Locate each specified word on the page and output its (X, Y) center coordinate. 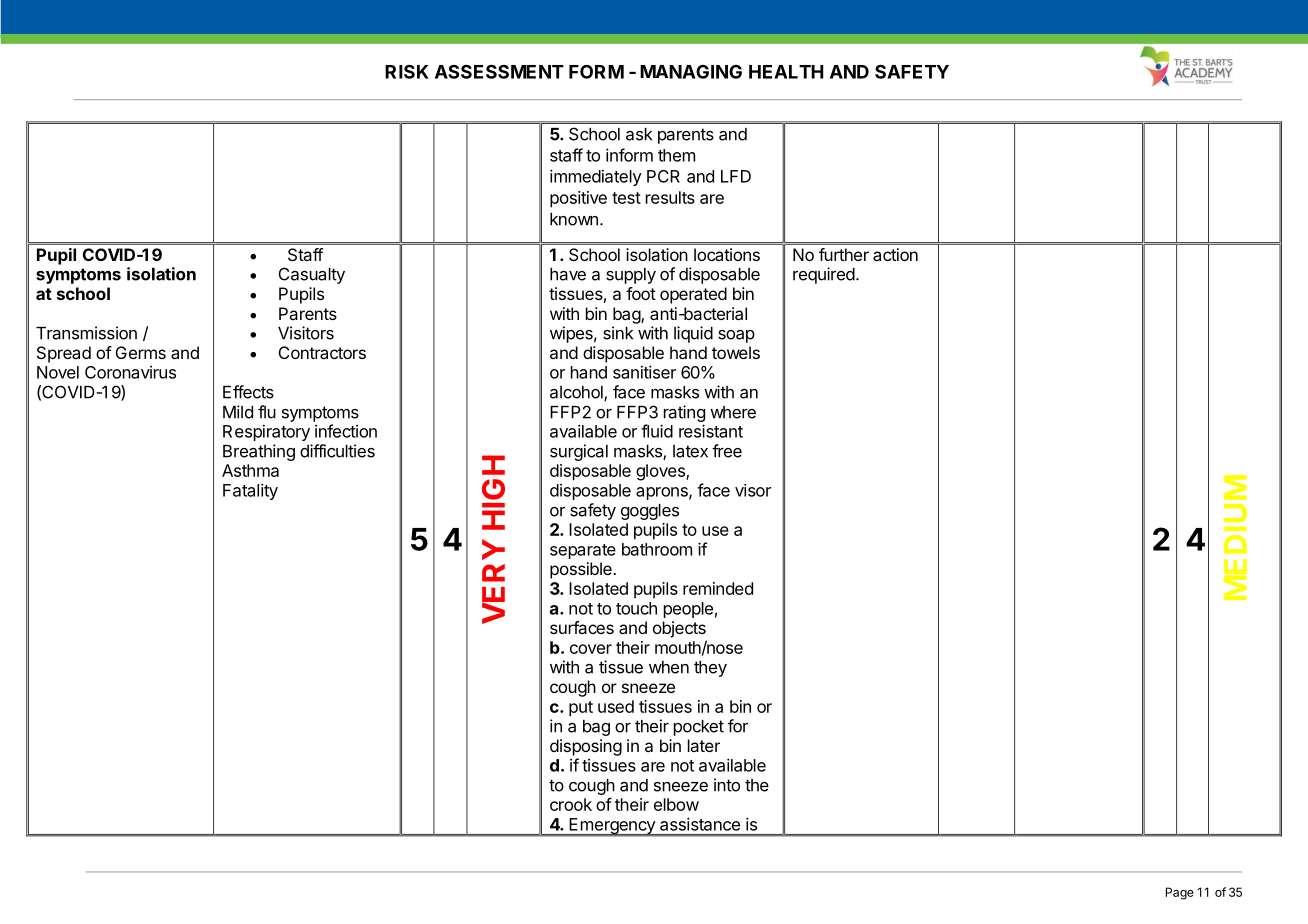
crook (571, 804)
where (733, 412)
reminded (718, 588)
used (616, 706)
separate (583, 551)
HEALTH (786, 72)
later (704, 745)
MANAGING (691, 72)
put (581, 709)
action (895, 254)
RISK (407, 71)
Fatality (250, 491)
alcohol (577, 393)
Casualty (312, 275)
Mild (238, 412)
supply (631, 276)
